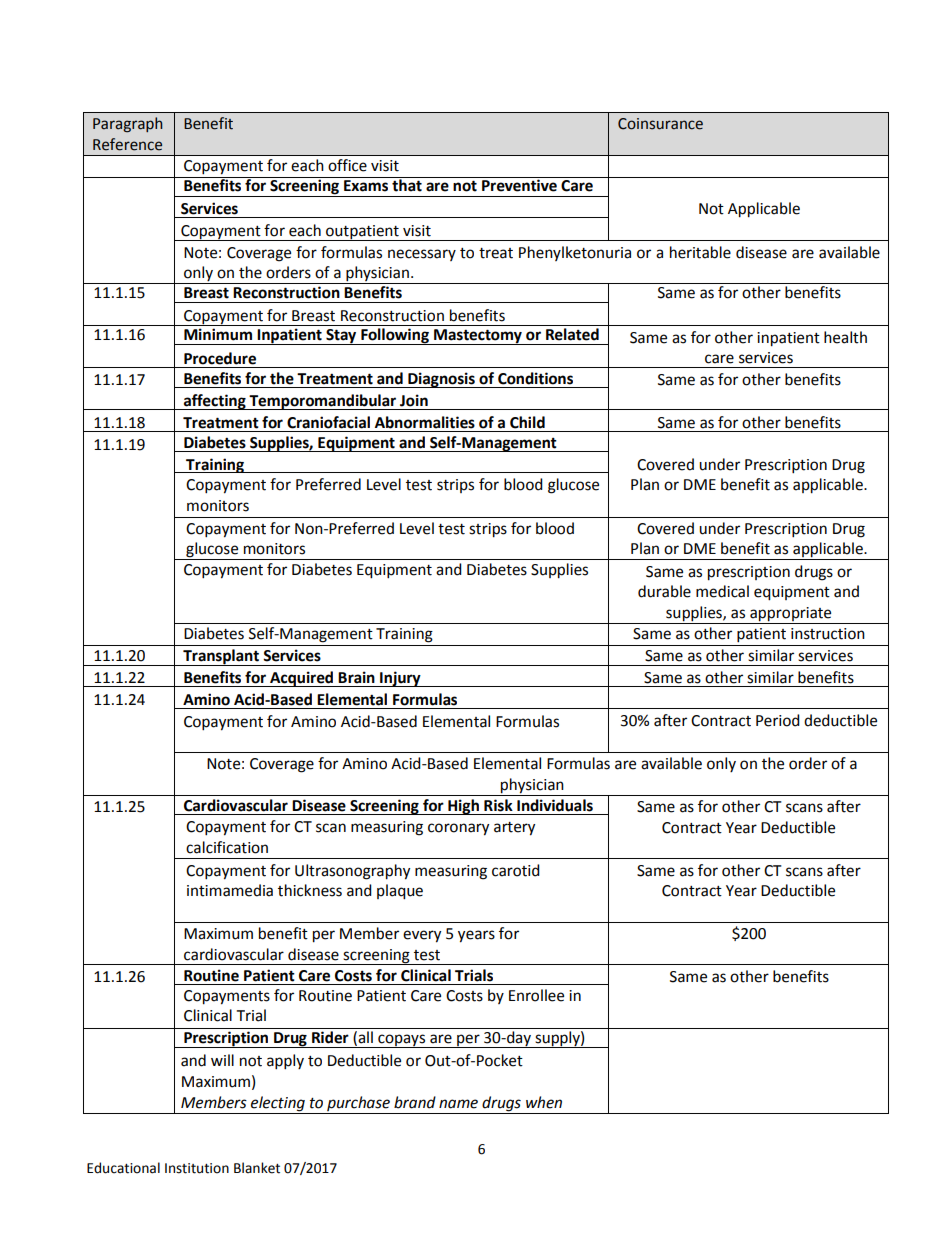  I want to click on affecting, so click(214, 402).
